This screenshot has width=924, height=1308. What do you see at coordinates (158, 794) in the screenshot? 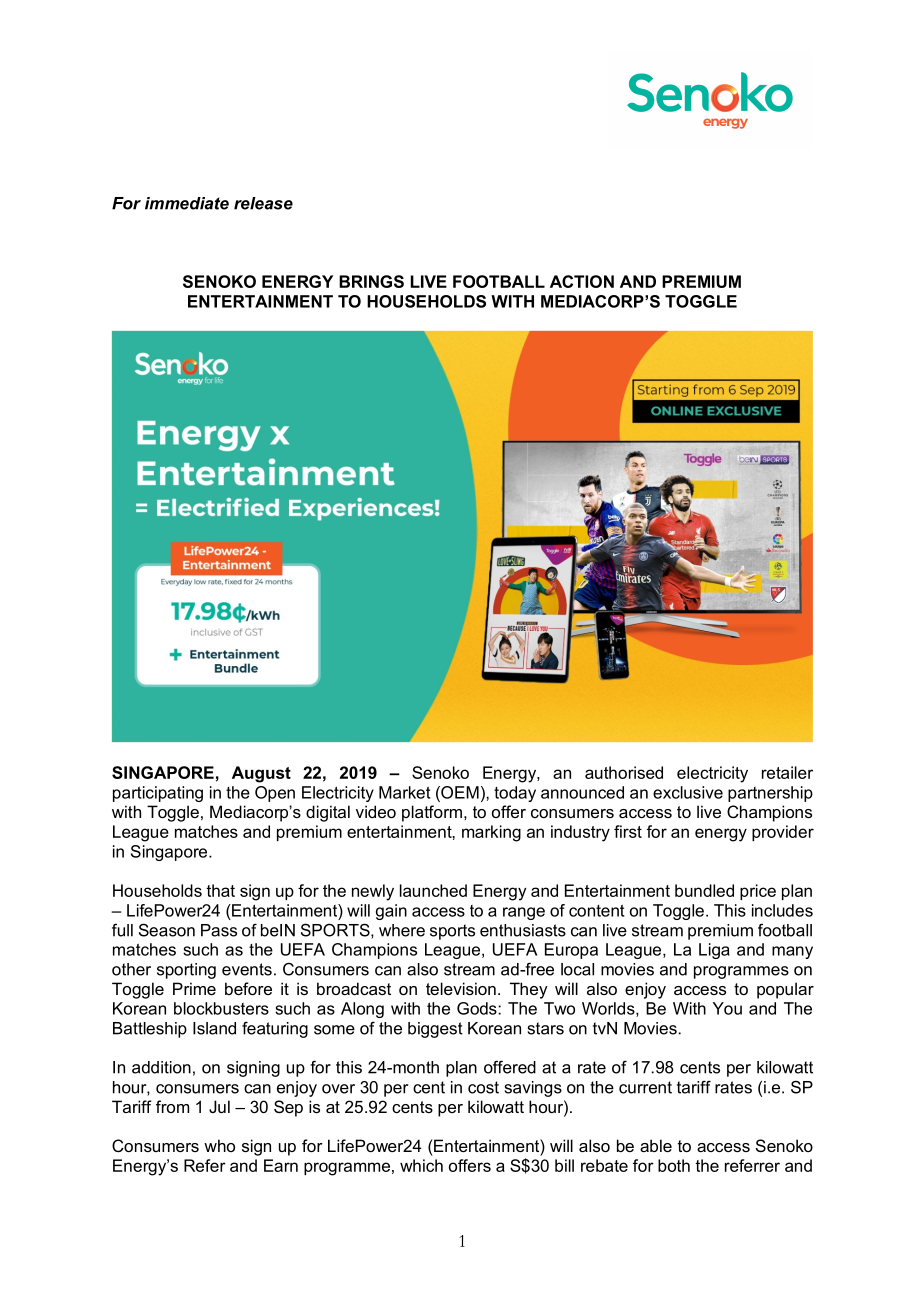
I see `participating` at bounding box center [158, 794].
